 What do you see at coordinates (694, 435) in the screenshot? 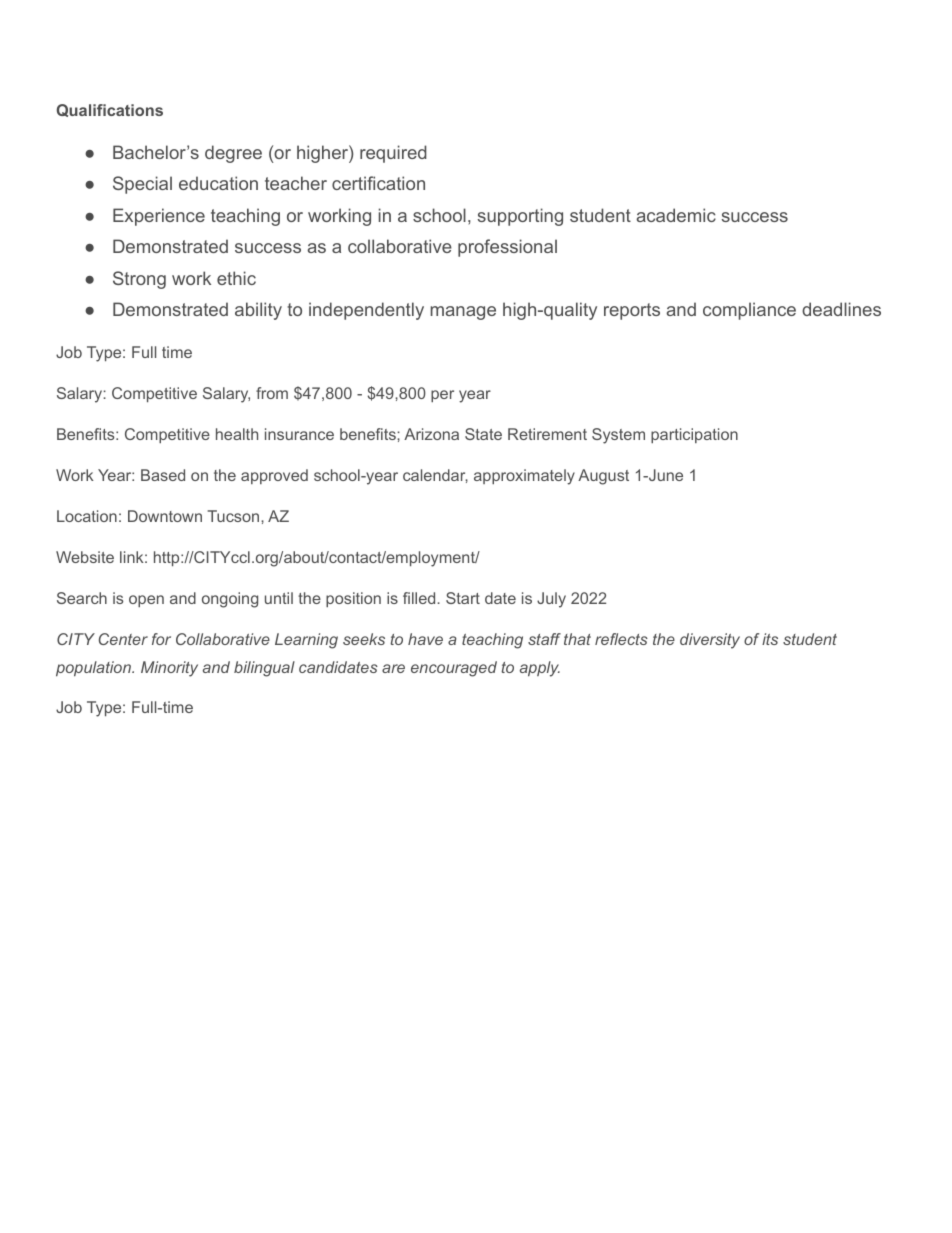
I see `participation` at bounding box center [694, 435].
